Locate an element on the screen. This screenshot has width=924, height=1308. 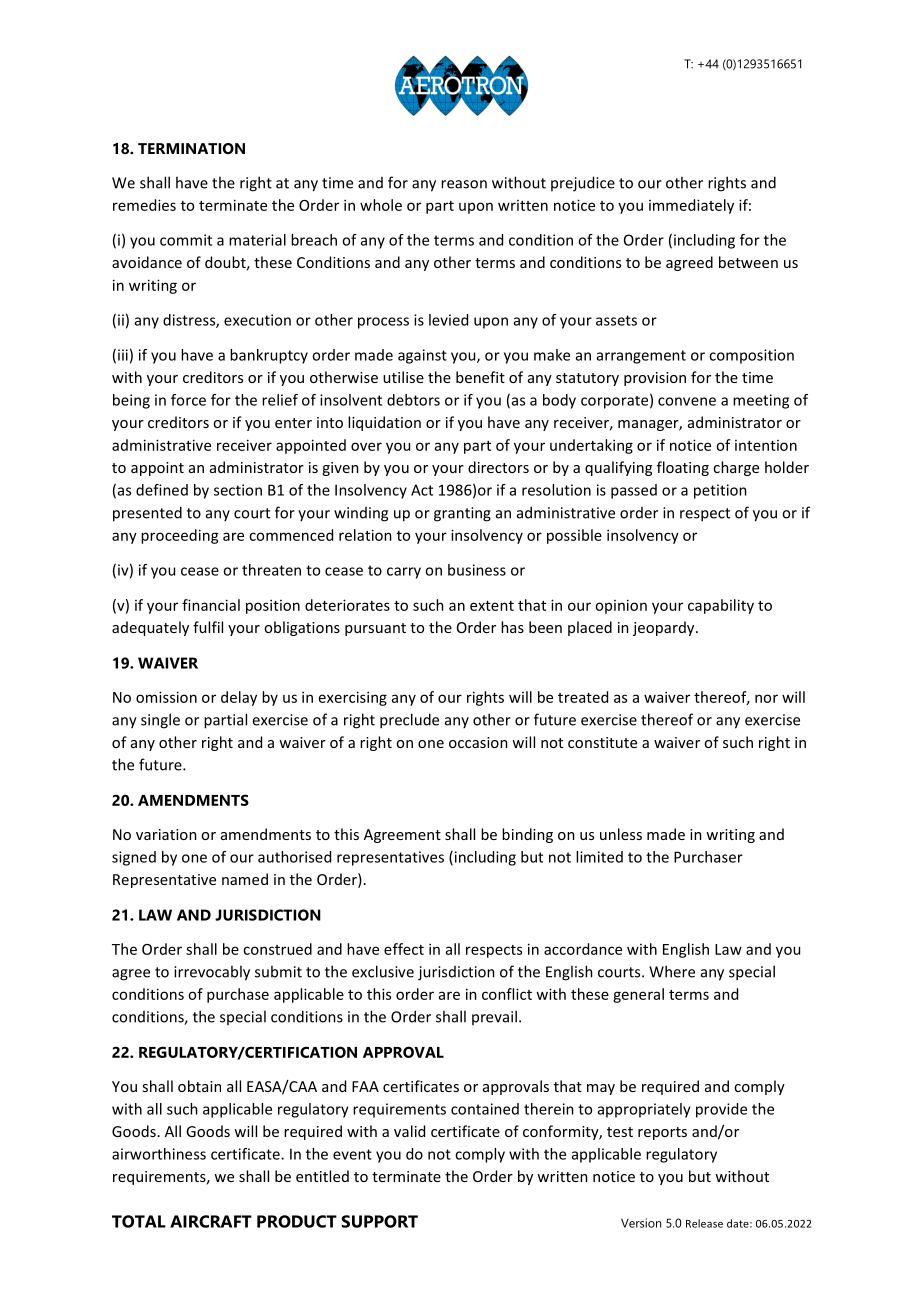
TERMINATION is located at coordinates (191, 148).
